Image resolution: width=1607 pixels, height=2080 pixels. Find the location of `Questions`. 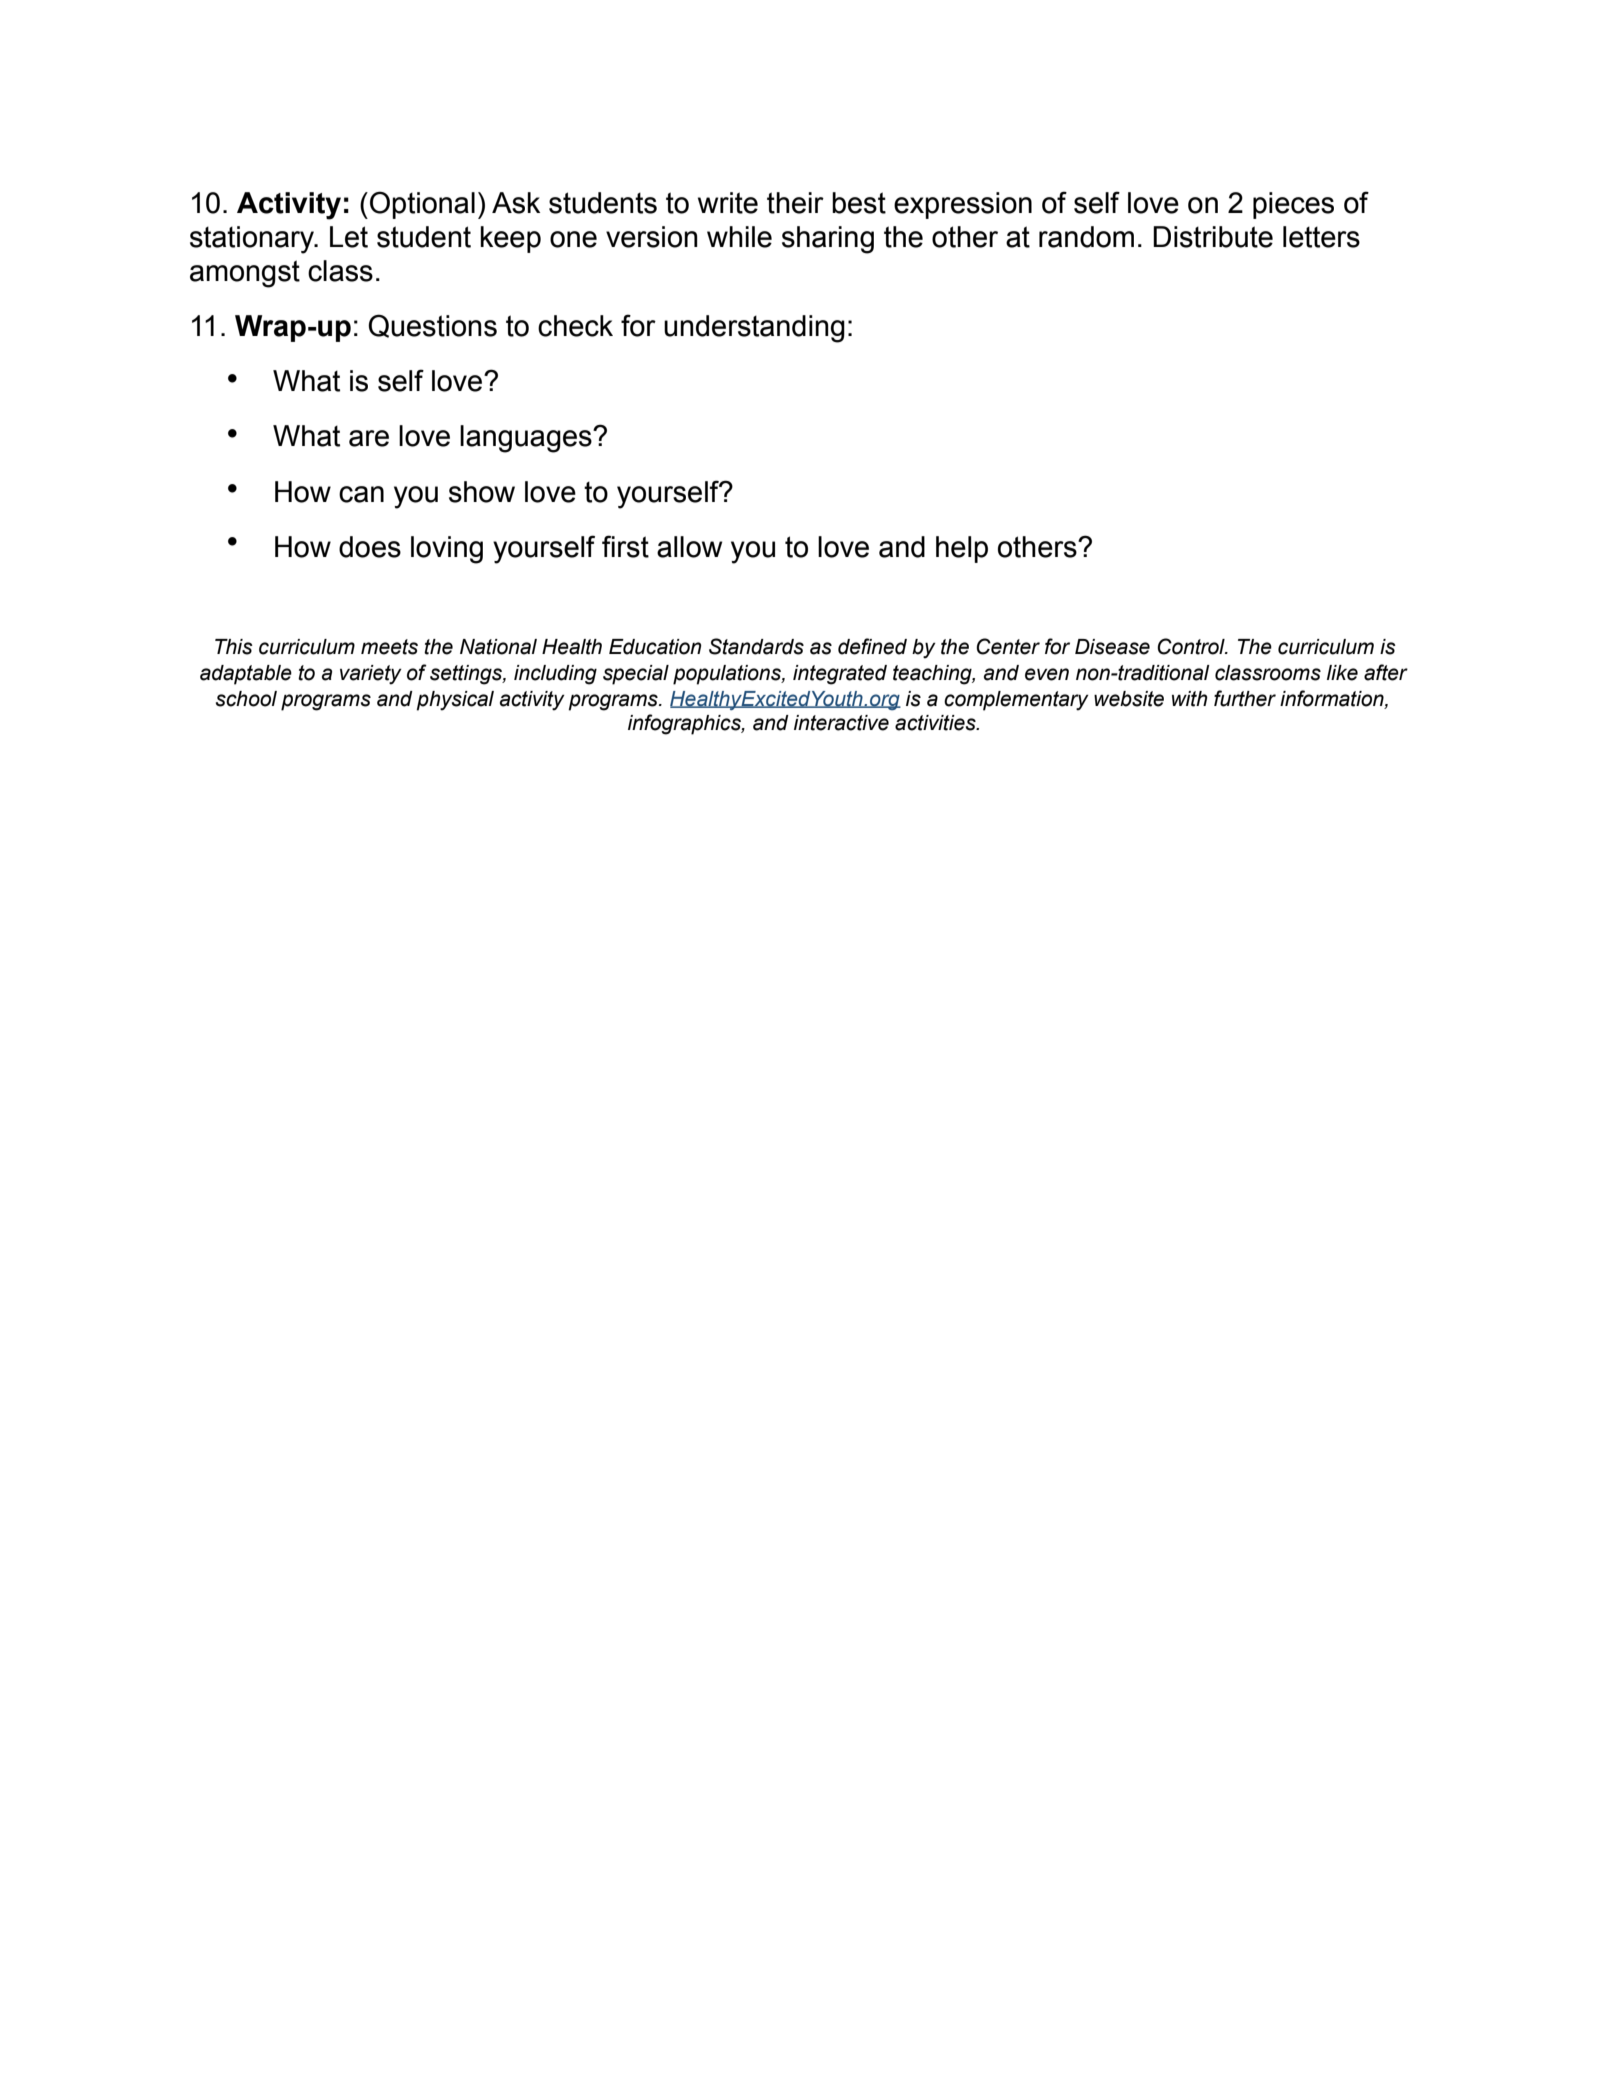

Questions is located at coordinates (432, 326).
